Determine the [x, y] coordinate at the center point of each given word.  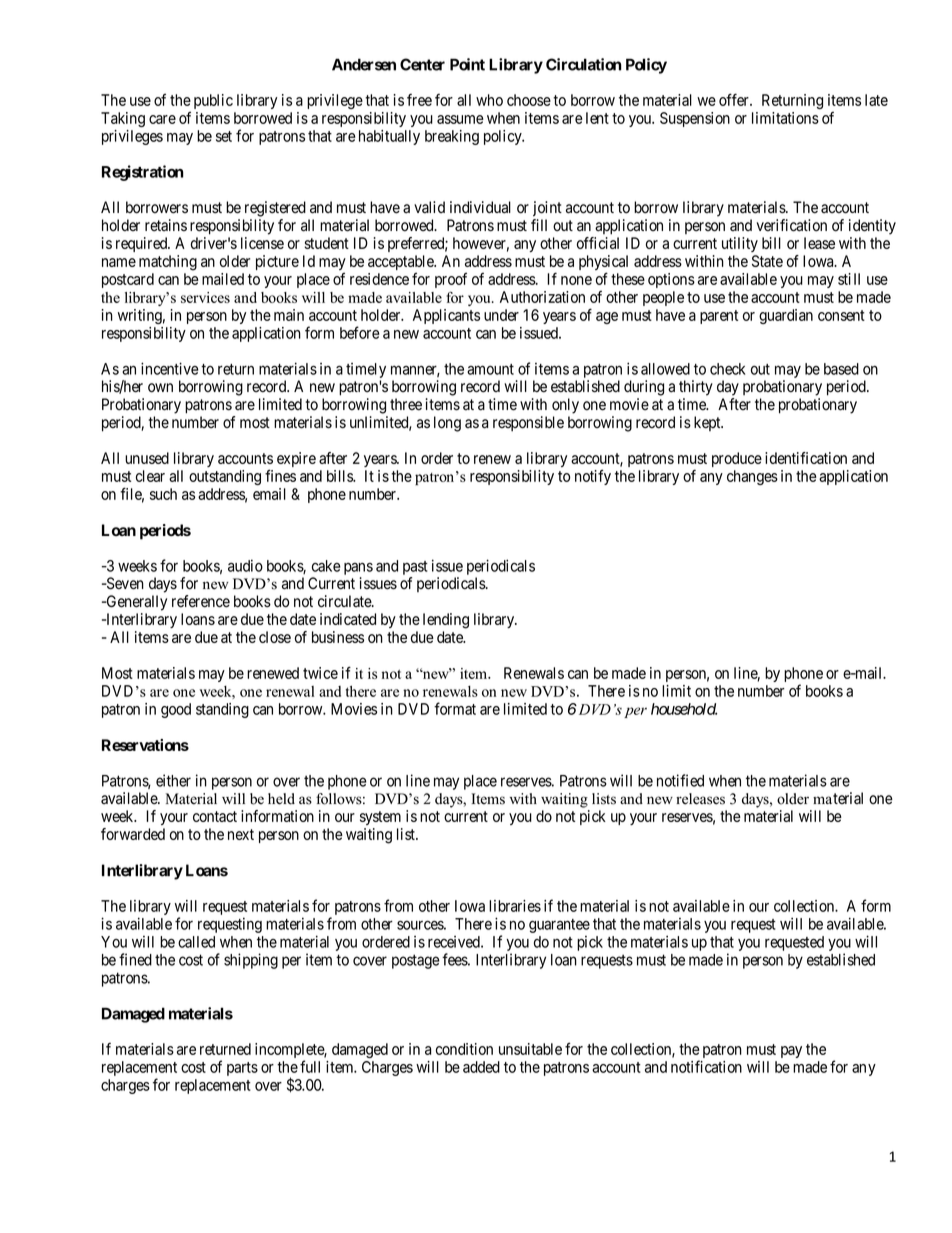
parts [242, 1069]
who [489, 100]
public [213, 101]
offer [735, 99]
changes [752, 477]
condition [464, 1049]
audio [245, 566]
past [415, 568]
